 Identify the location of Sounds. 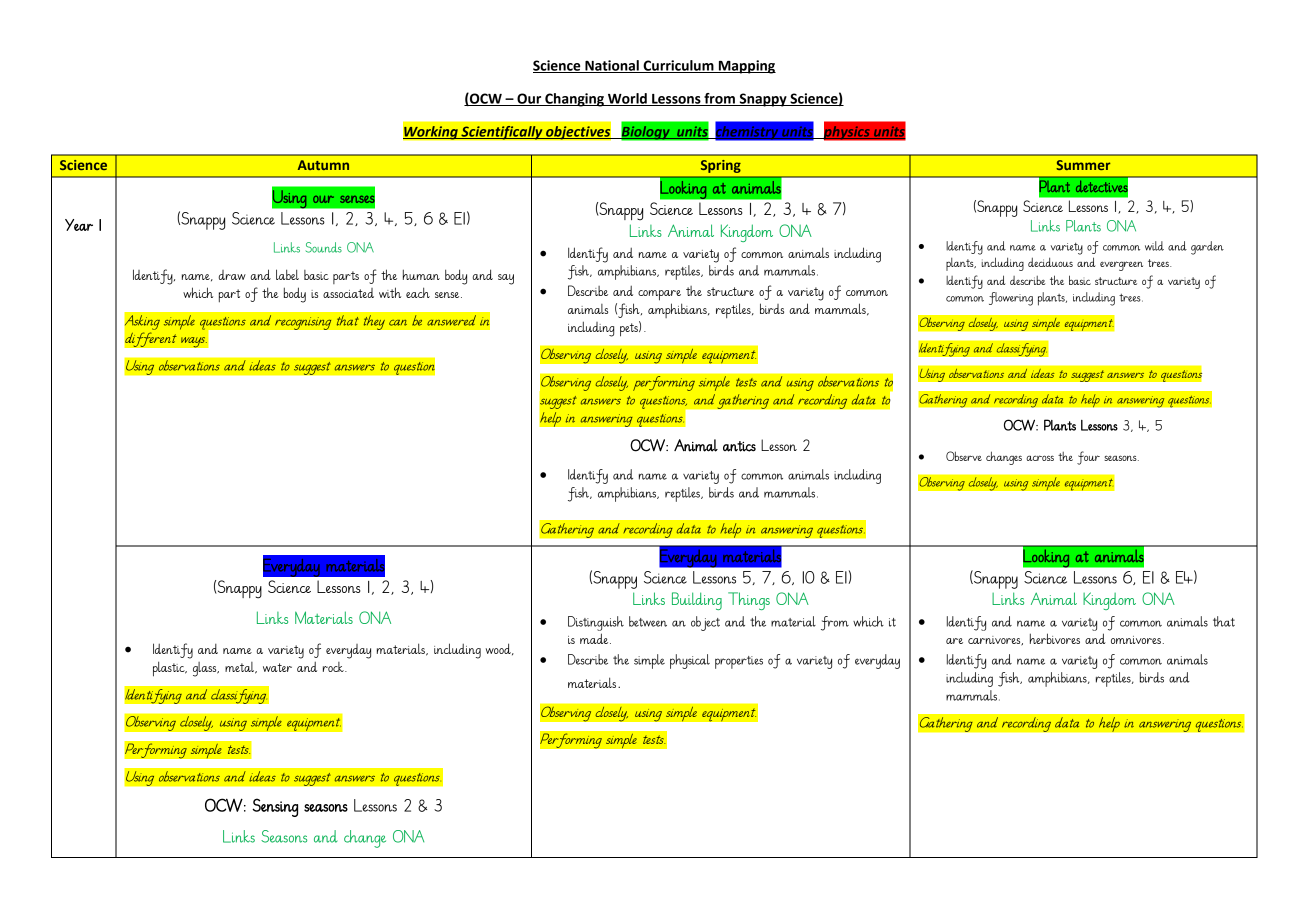
(324, 247).
